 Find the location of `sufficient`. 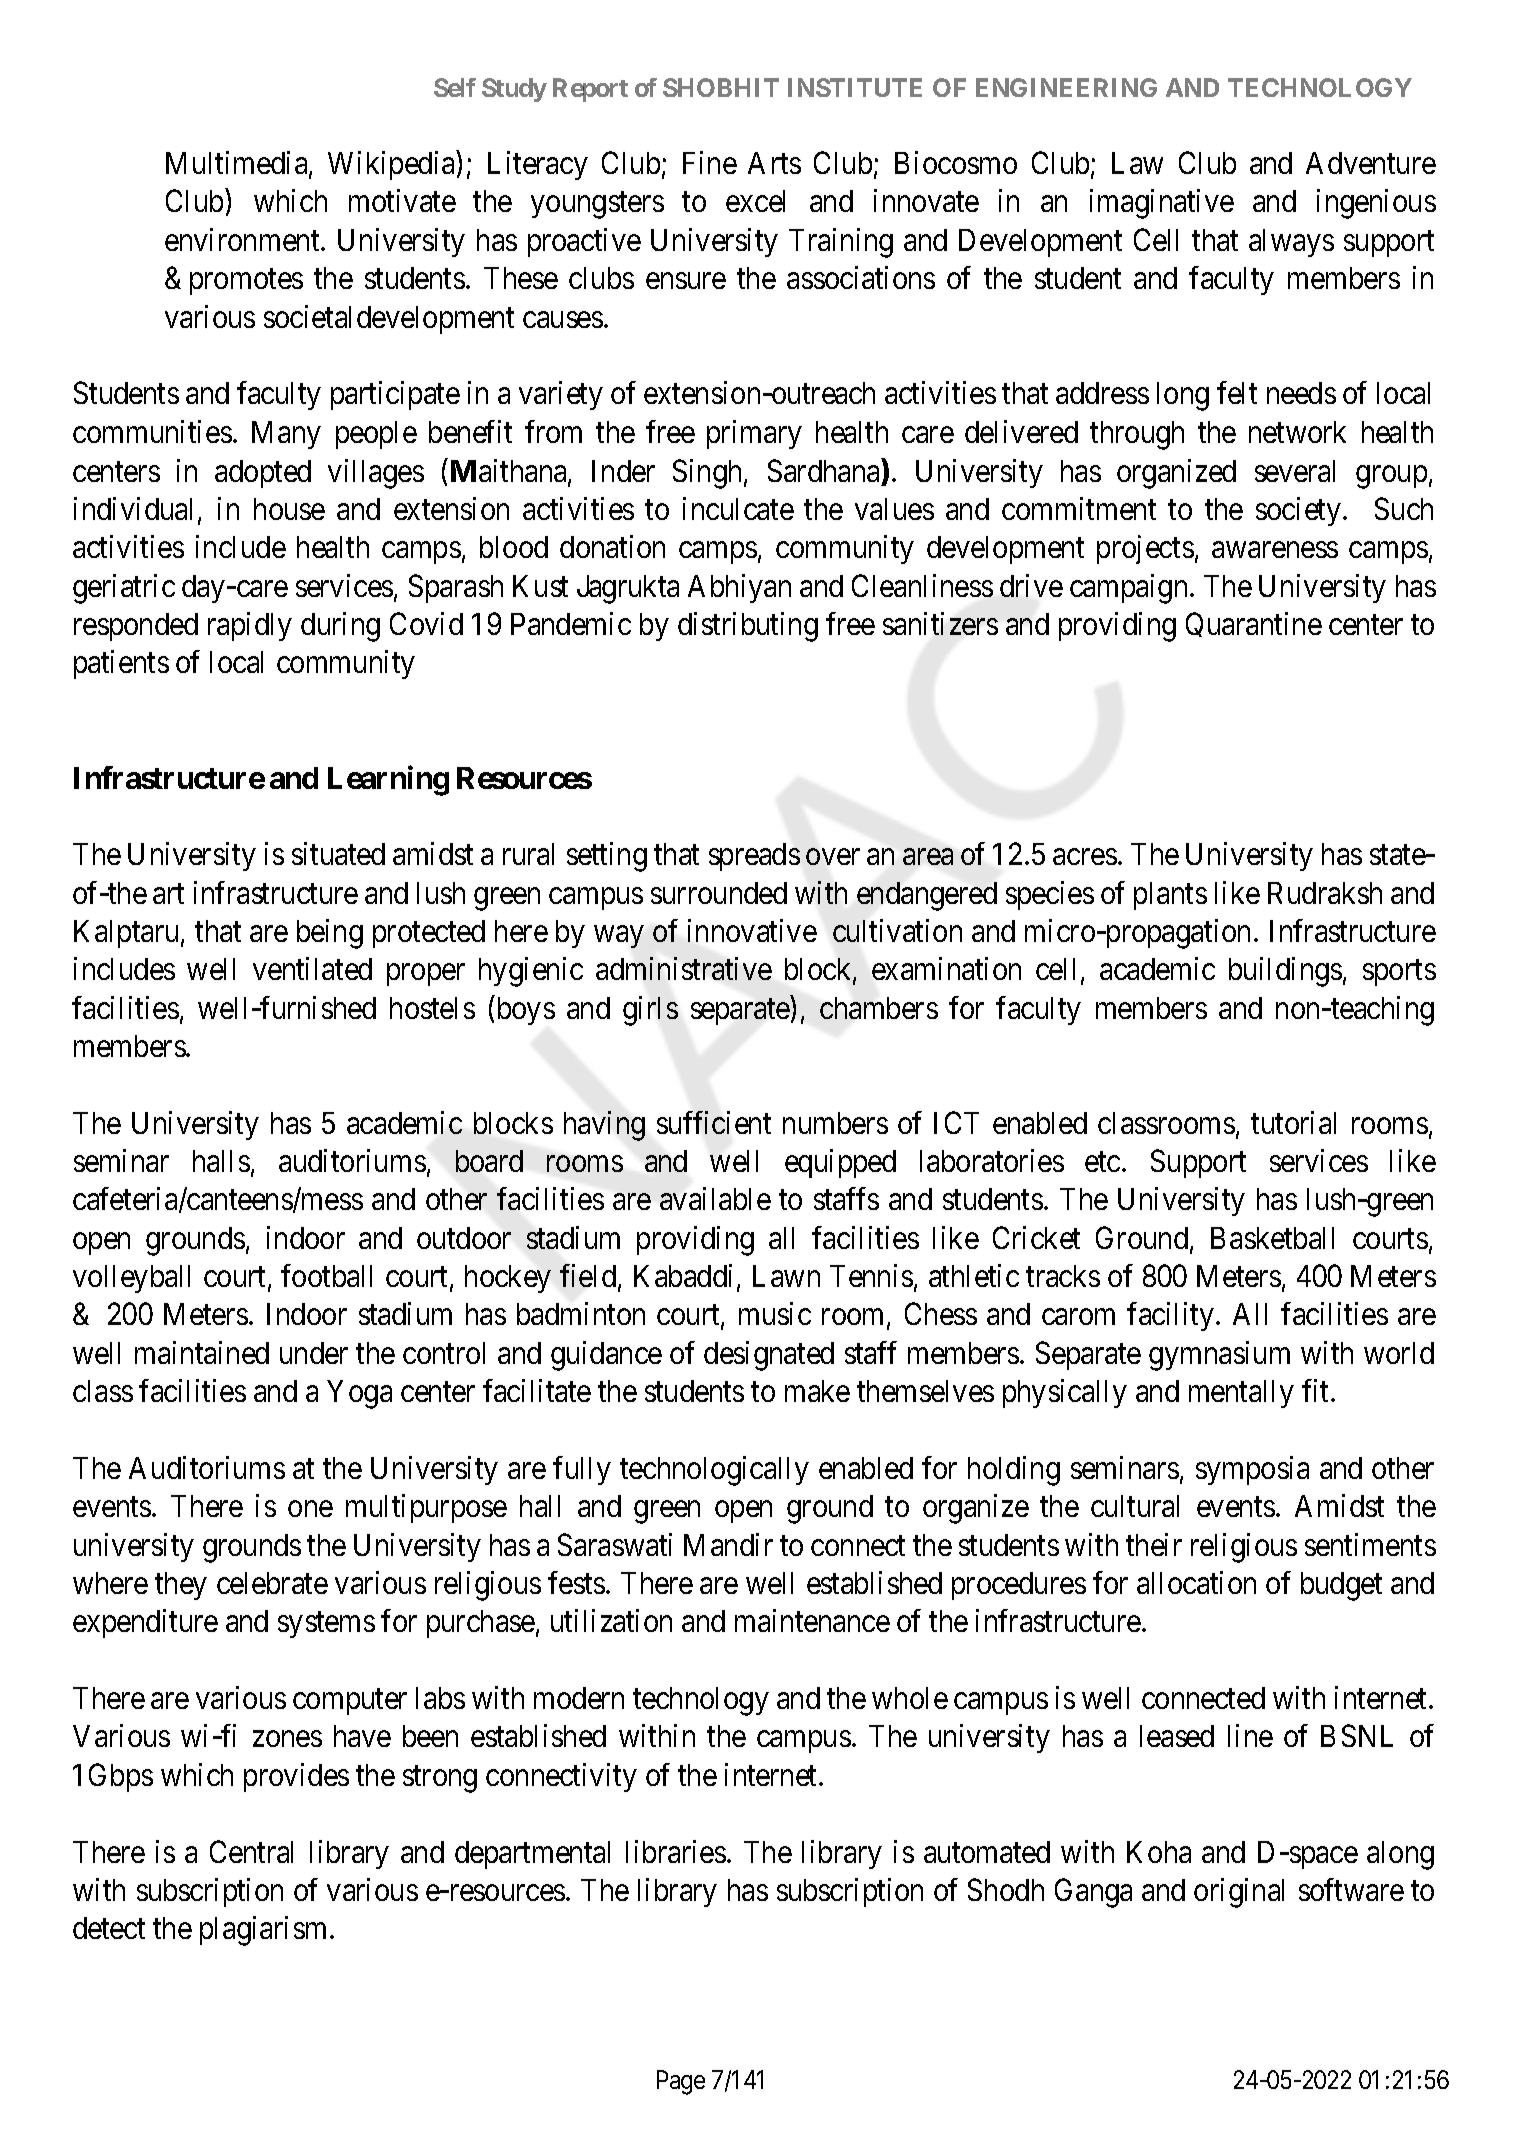

sufficient is located at coordinates (714, 1122).
